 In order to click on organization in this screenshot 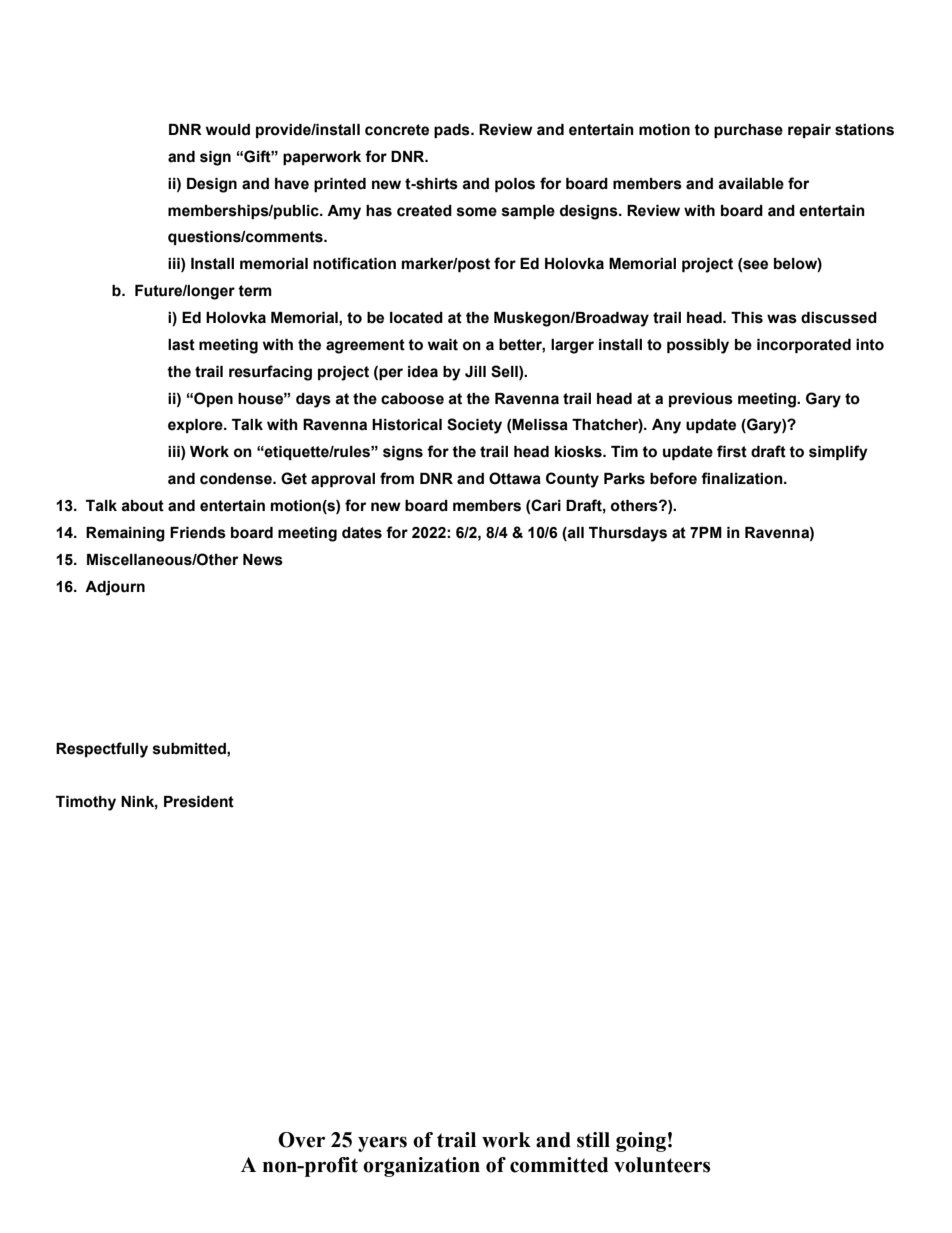, I will do `click(421, 1167)`.
